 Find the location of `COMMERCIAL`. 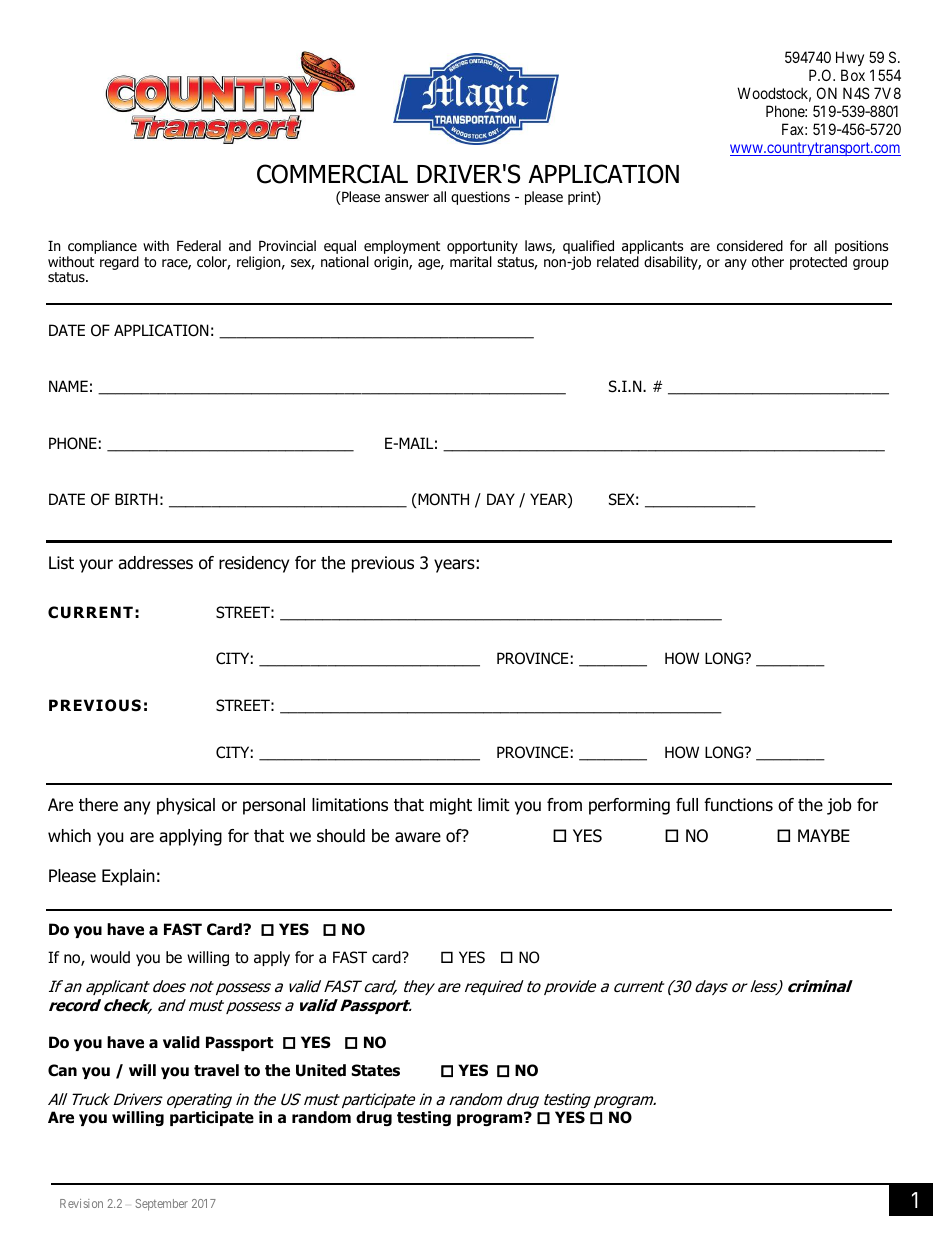

COMMERCIAL is located at coordinates (332, 174).
